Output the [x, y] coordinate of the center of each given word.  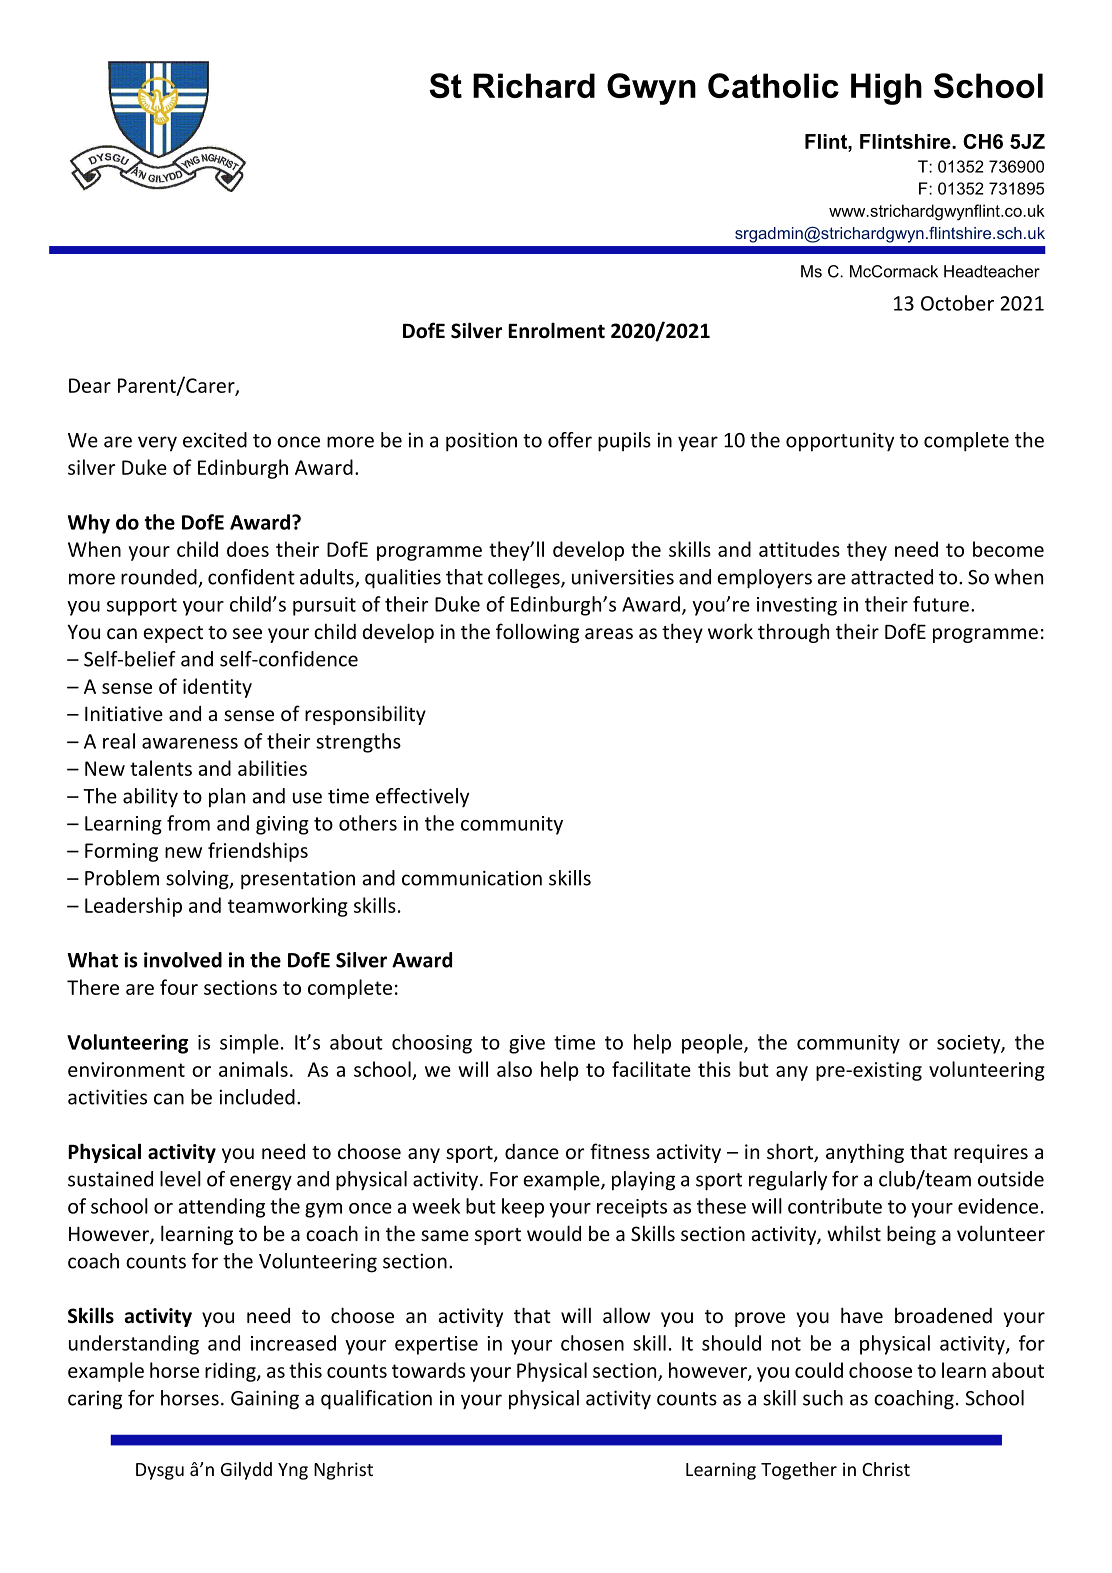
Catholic [773, 85]
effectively [422, 798]
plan [227, 798]
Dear [90, 385]
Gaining [265, 1400]
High [886, 89]
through [793, 633]
